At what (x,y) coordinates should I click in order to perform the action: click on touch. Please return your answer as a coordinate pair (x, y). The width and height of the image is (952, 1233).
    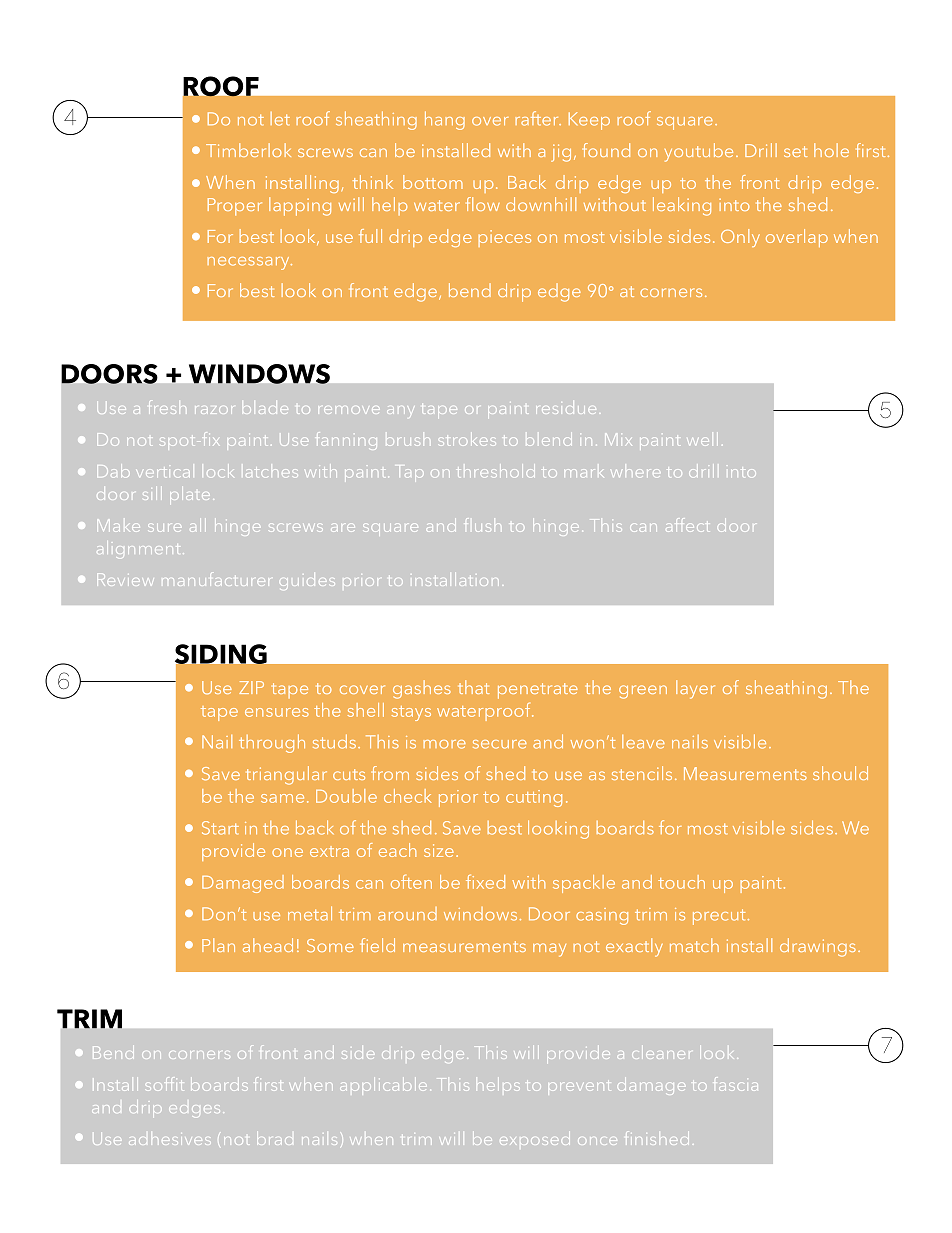
    Looking at the image, I should click on (681, 882).
